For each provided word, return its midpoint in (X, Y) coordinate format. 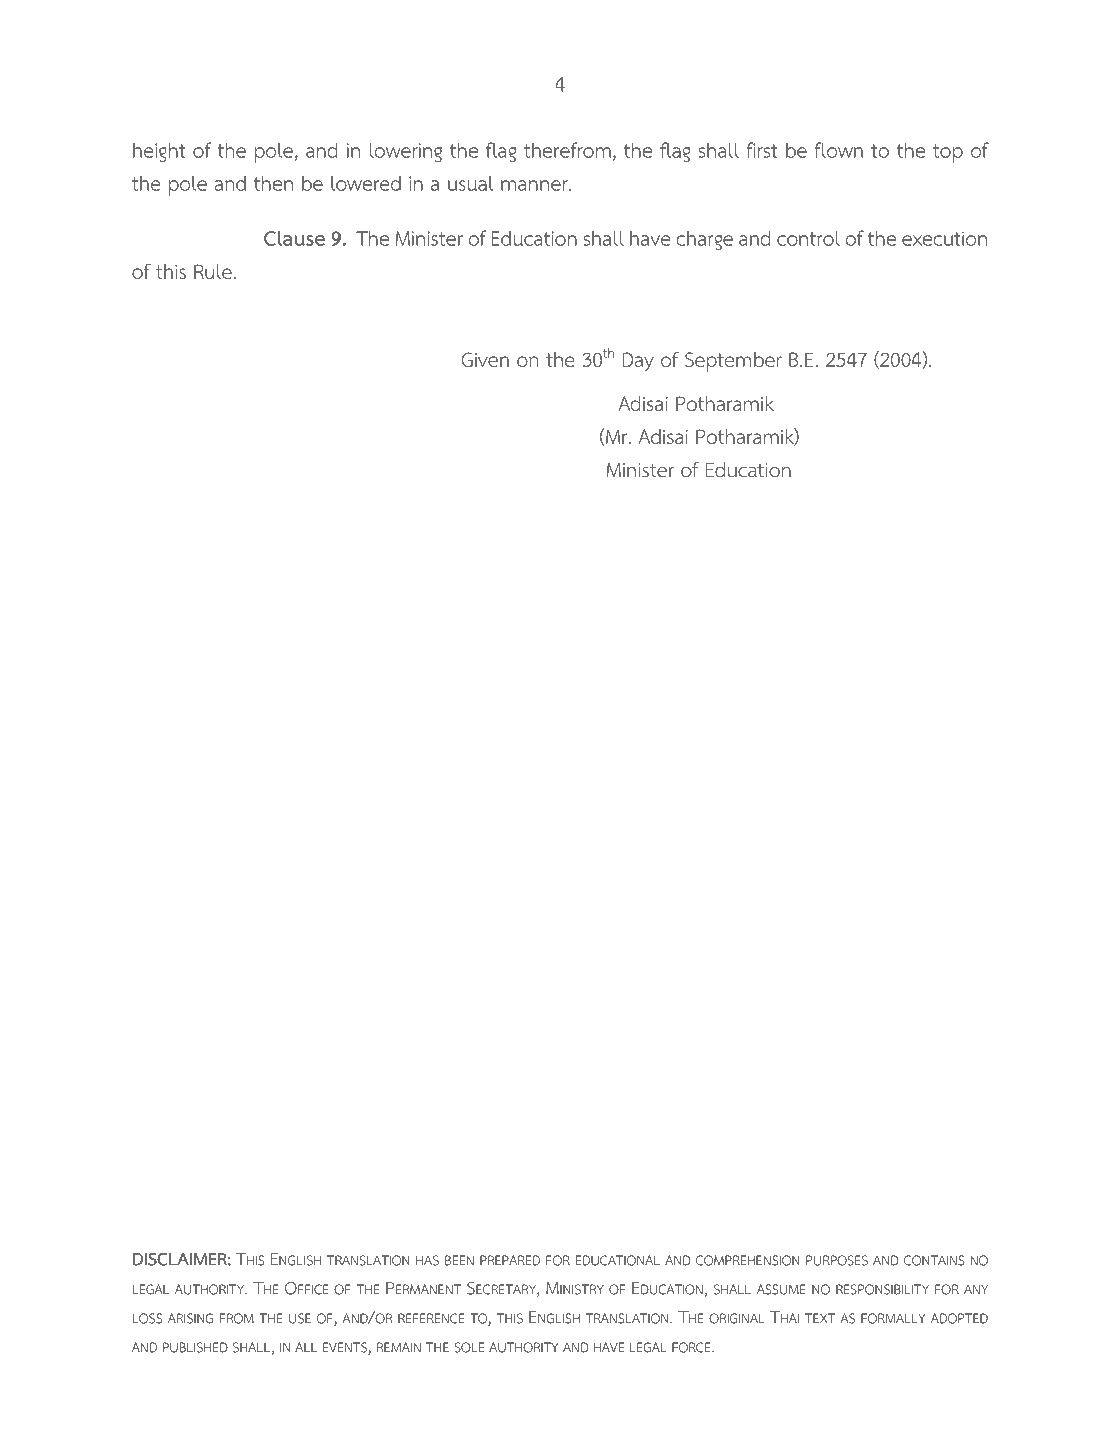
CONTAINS (934, 1260)
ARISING (190, 1318)
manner (535, 185)
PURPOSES (837, 1260)
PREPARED (510, 1260)
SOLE (469, 1347)
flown (838, 150)
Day (638, 361)
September (733, 362)
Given (485, 359)
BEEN (459, 1260)
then (273, 183)
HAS (427, 1260)
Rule (213, 271)
